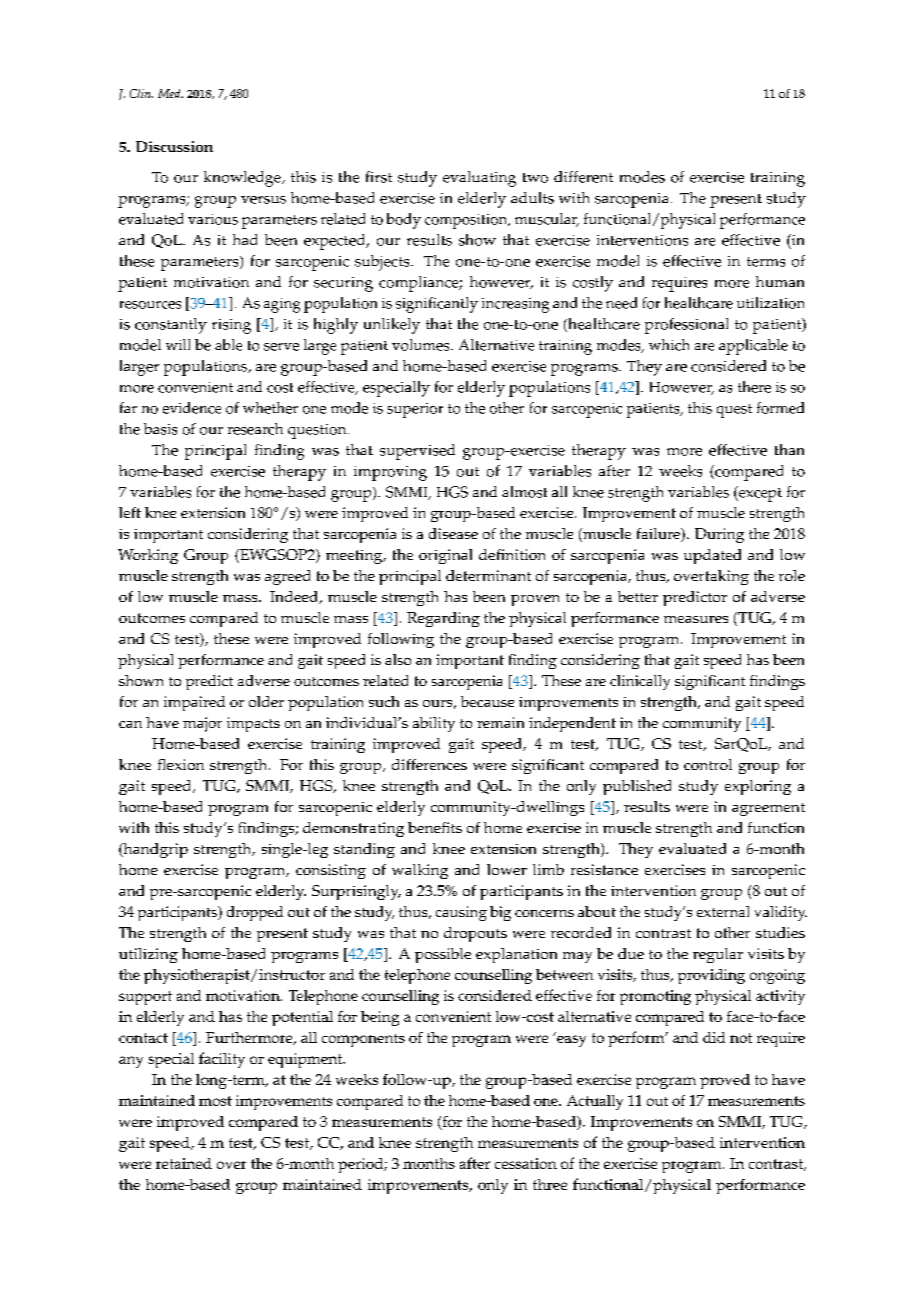 Image resolution: width=924 pixels, height=1308 pixels. Describe the element at coordinates (243, 179) in the page. I see `knowledge` at that location.
